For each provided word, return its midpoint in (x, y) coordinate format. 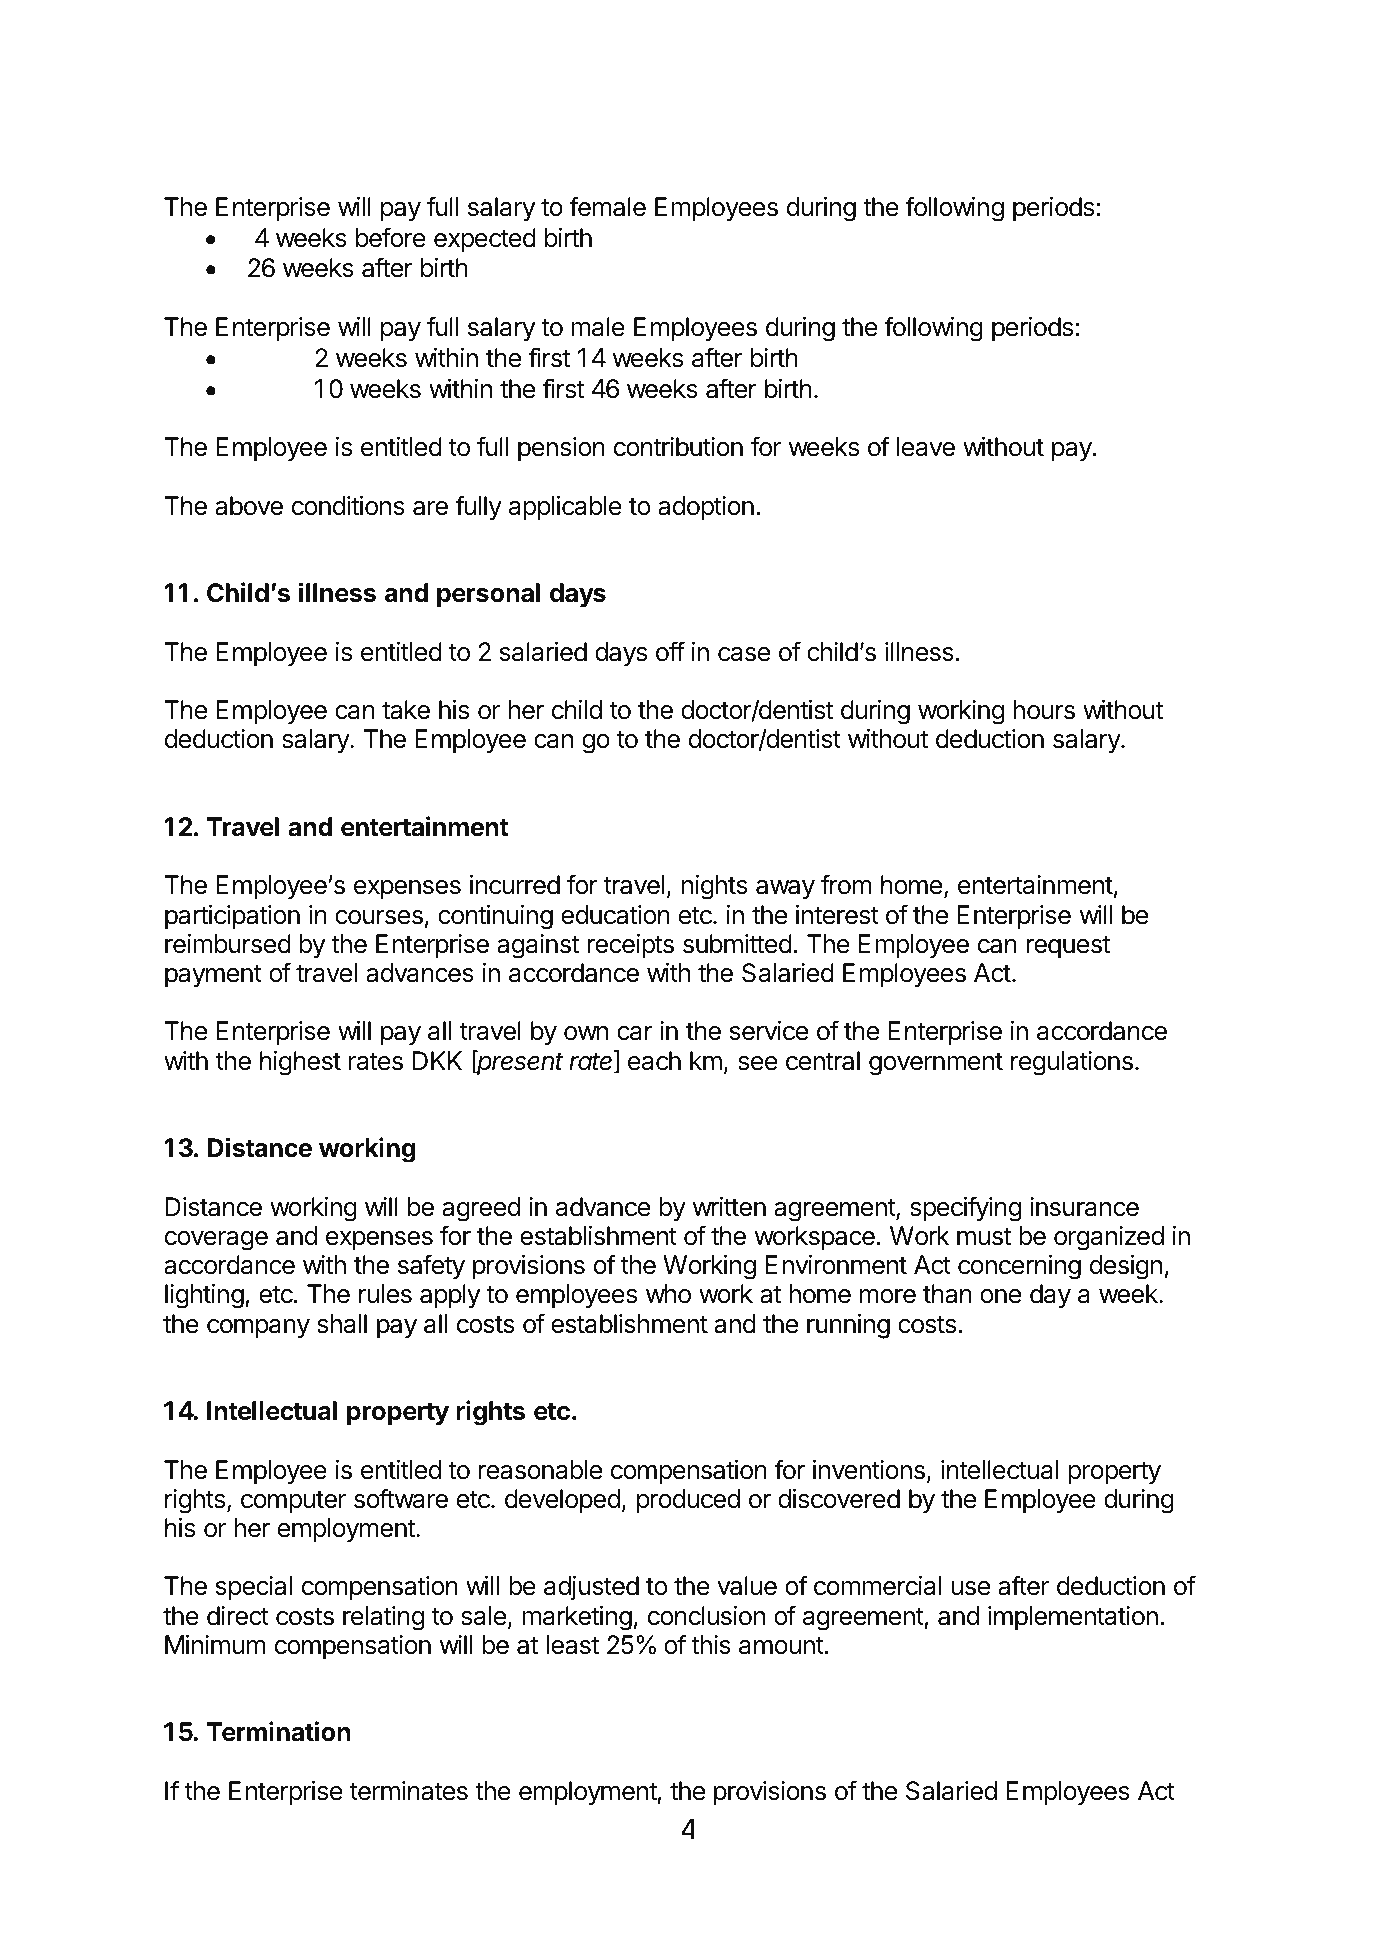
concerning (1019, 1267)
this (711, 1645)
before (391, 237)
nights (715, 887)
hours (1044, 710)
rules (385, 1294)
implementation (1073, 1618)
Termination (279, 1731)
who (668, 1294)
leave (926, 447)
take (406, 710)
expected (485, 240)
